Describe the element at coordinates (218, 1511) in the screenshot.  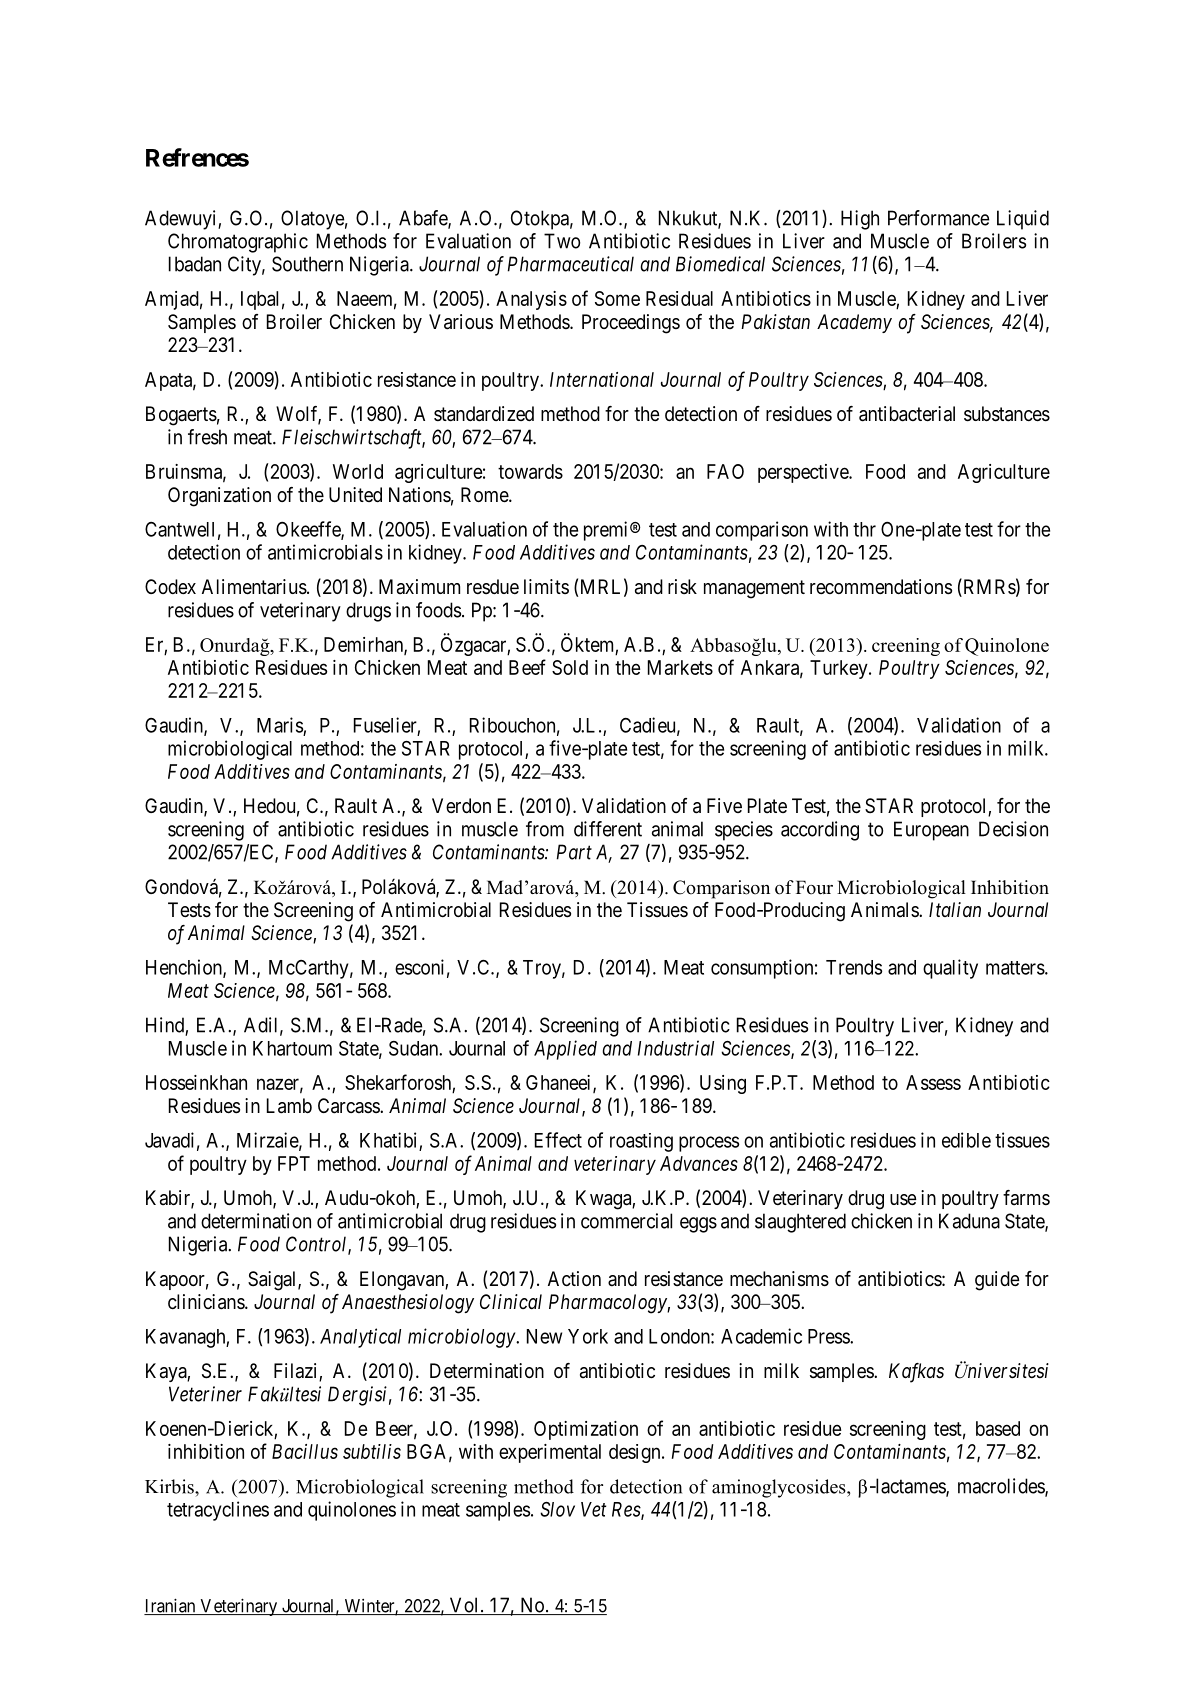
I see `tetracyclines` at that location.
